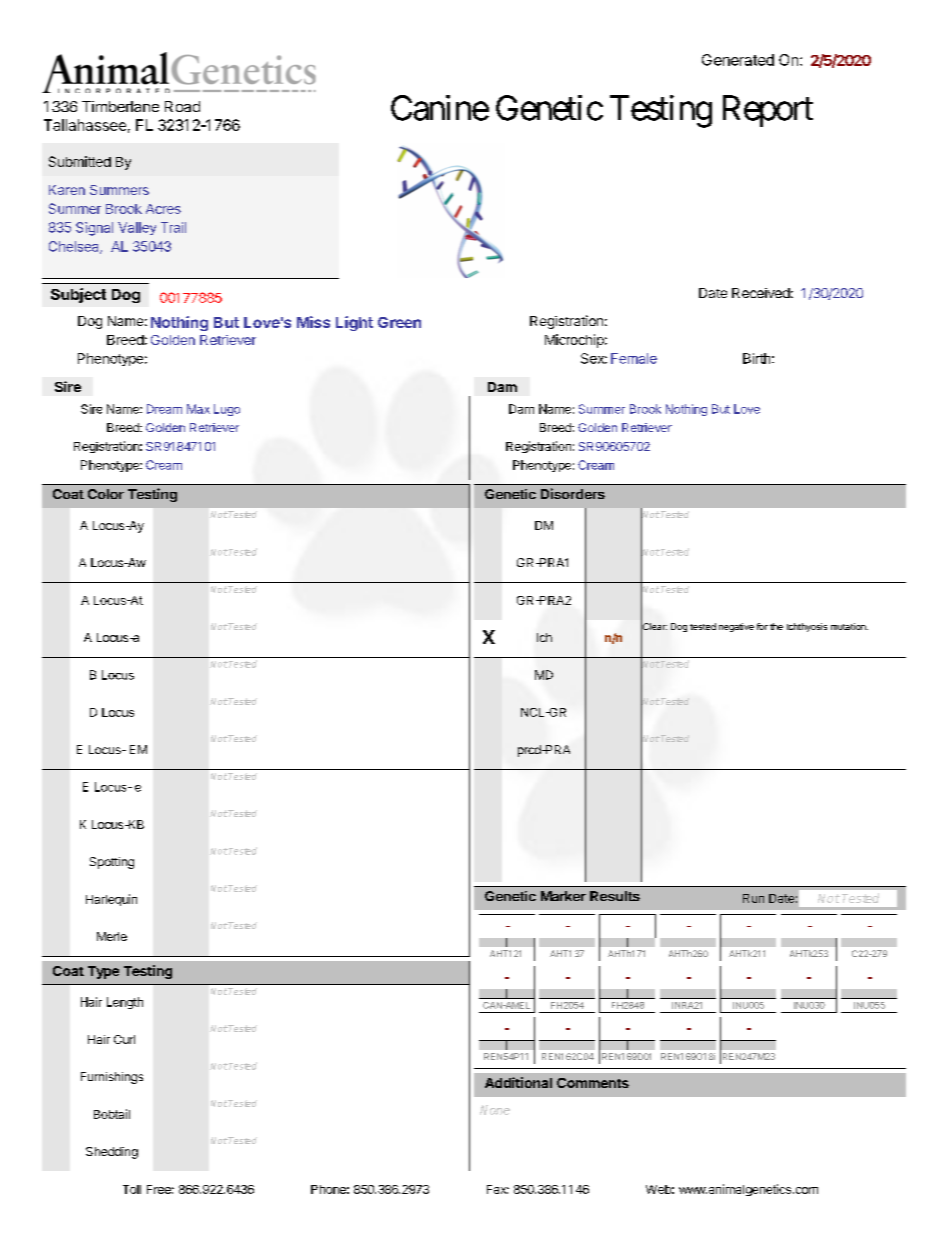 The height and width of the image is (1233, 952). I want to click on Generated, so click(738, 60).
